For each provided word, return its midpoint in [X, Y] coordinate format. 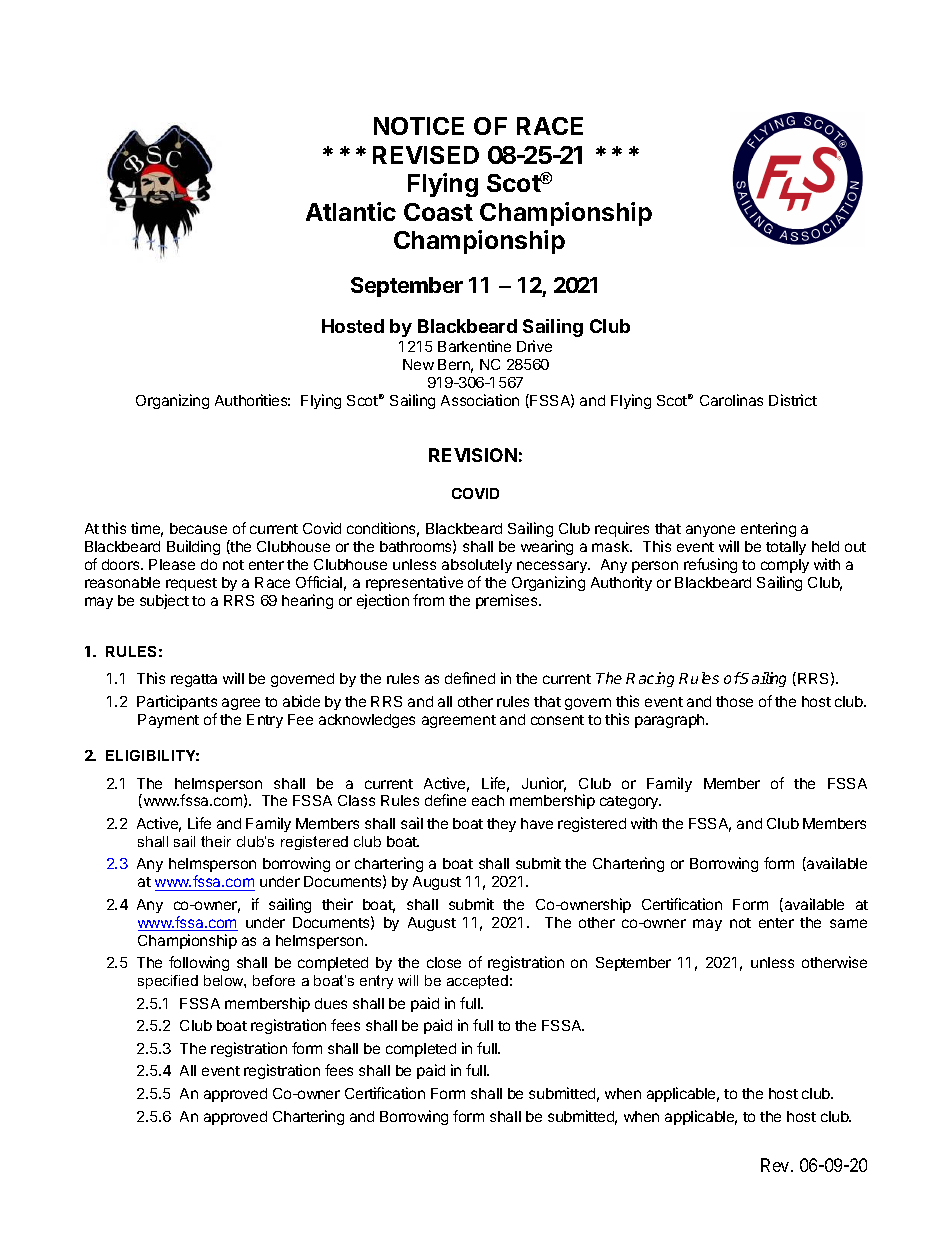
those [734, 701]
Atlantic [351, 211]
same [848, 923]
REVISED [426, 155]
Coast [438, 212]
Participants [177, 702]
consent [557, 720]
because [198, 528]
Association [480, 400]
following [199, 963]
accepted [477, 982]
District [793, 400]
